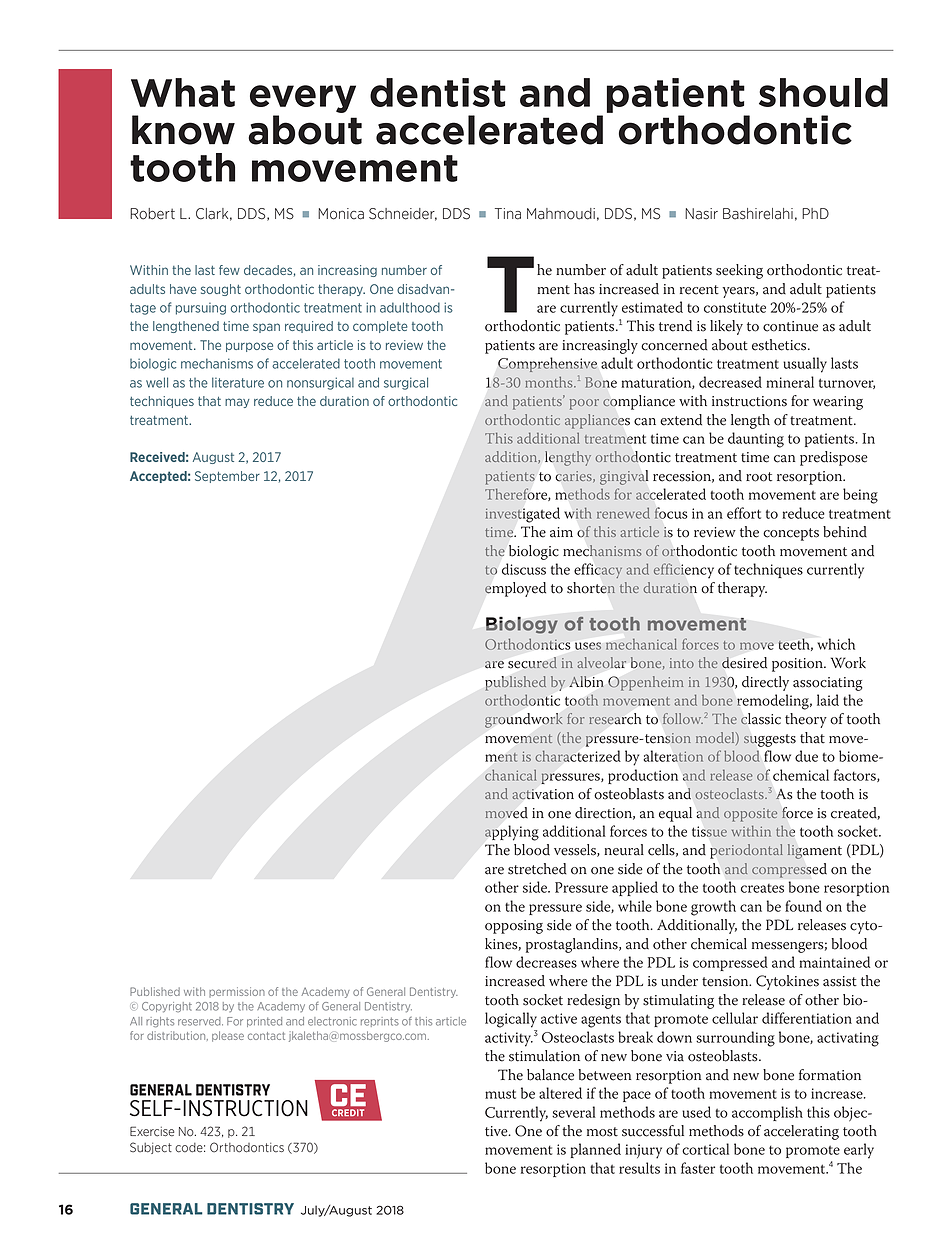  What do you see at coordinates (227, 477) in the screenshot?
I see `September` at bounding box center [227, 477].
